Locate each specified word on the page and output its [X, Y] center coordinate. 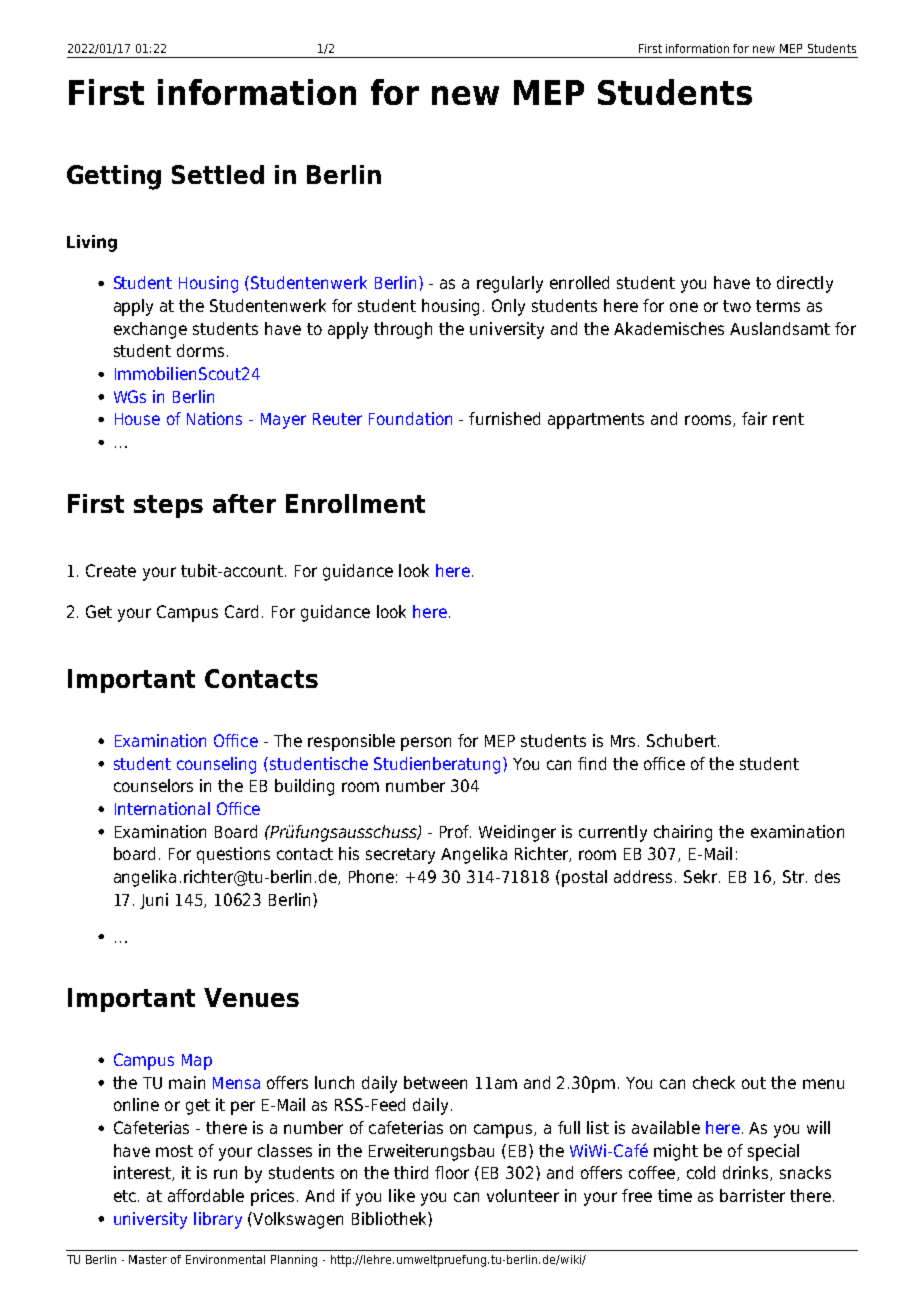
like [402, 1195]
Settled [218, 174]
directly [805, 284]
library [218, 1220]
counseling [216, 765]
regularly [510, 284]
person [426, 744]
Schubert [681, 740]
